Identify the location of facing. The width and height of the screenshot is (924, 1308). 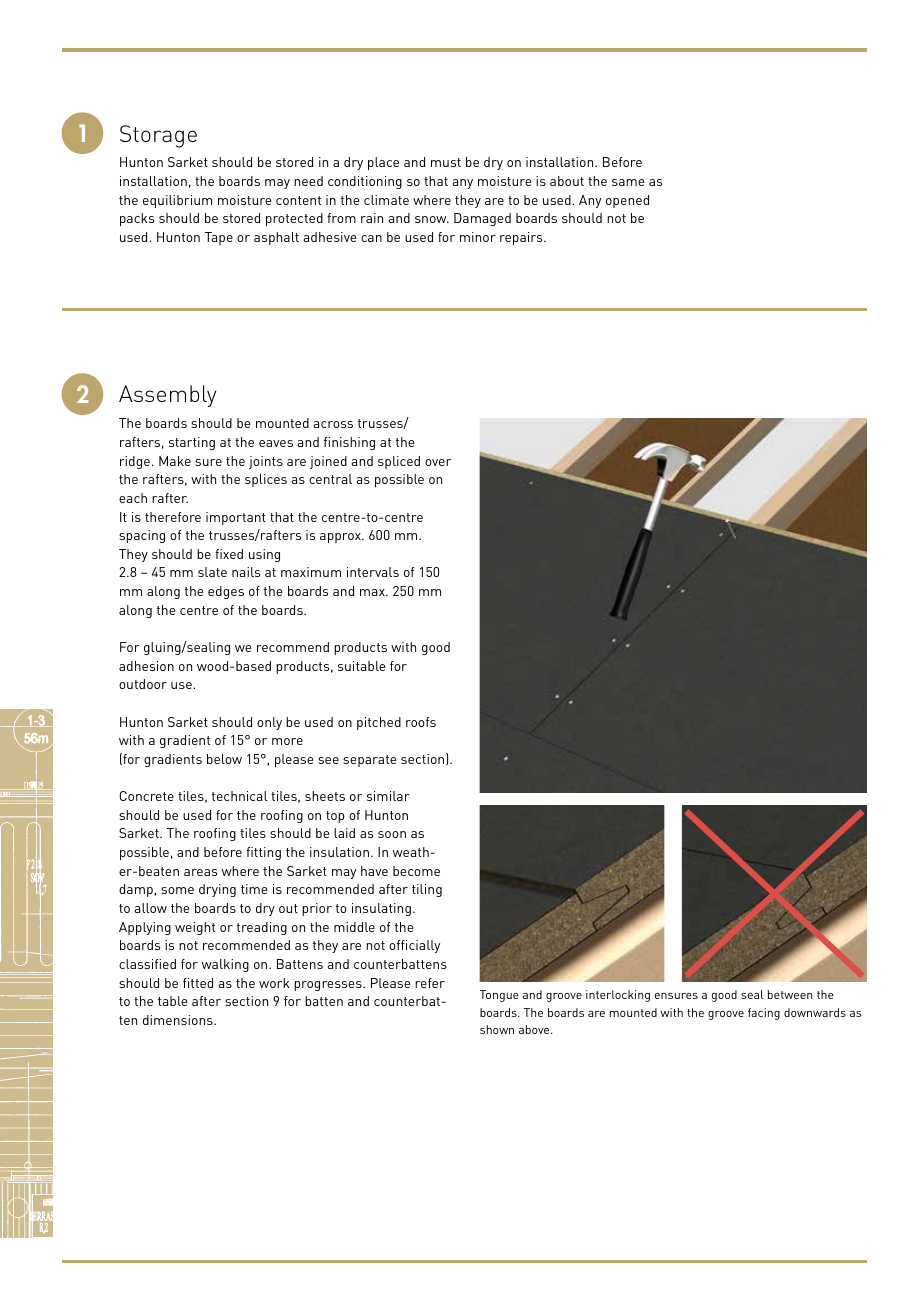
(764, 1014).
